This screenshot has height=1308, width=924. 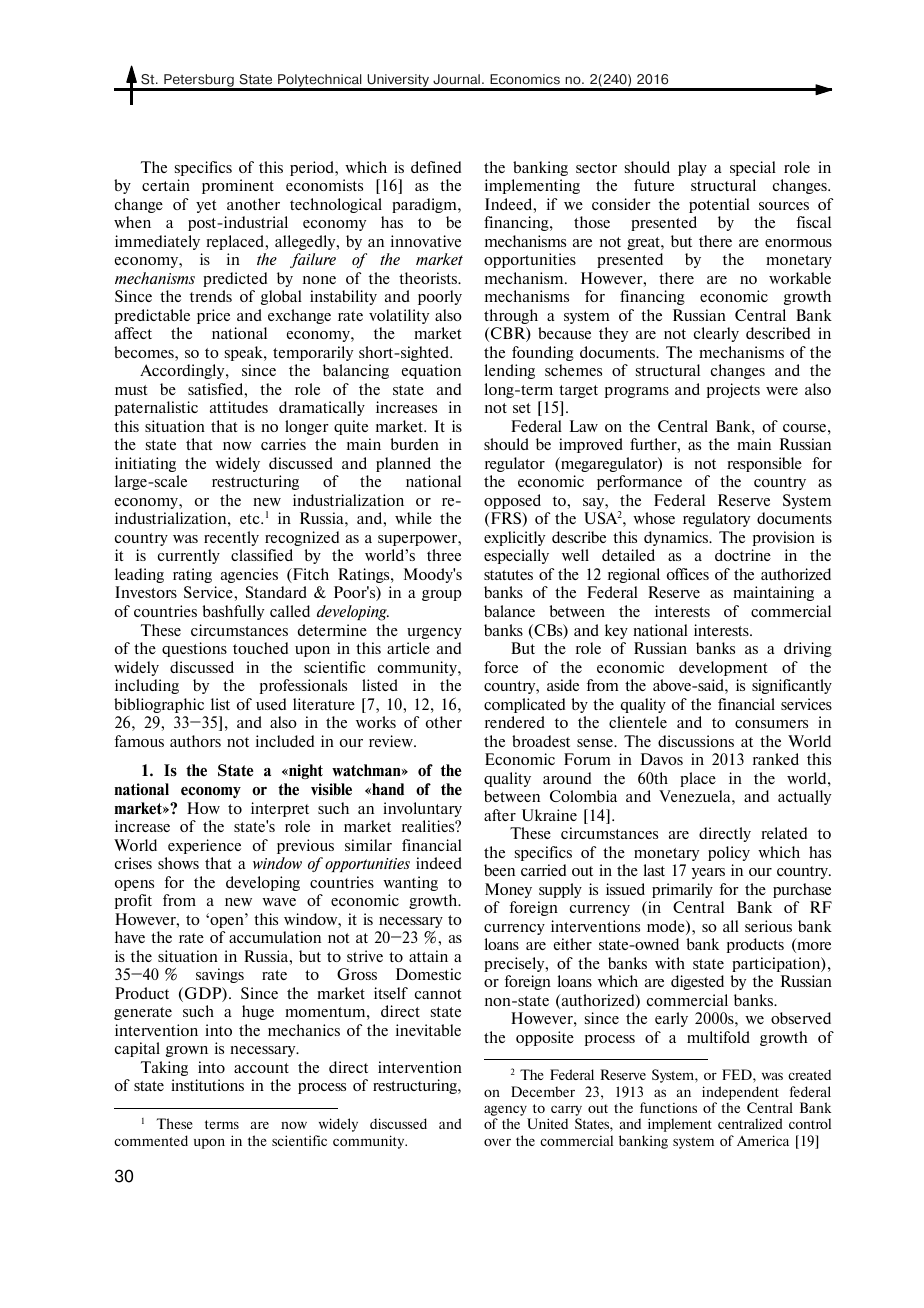 I want to click on institutions, so click(x=207, y=1085).
